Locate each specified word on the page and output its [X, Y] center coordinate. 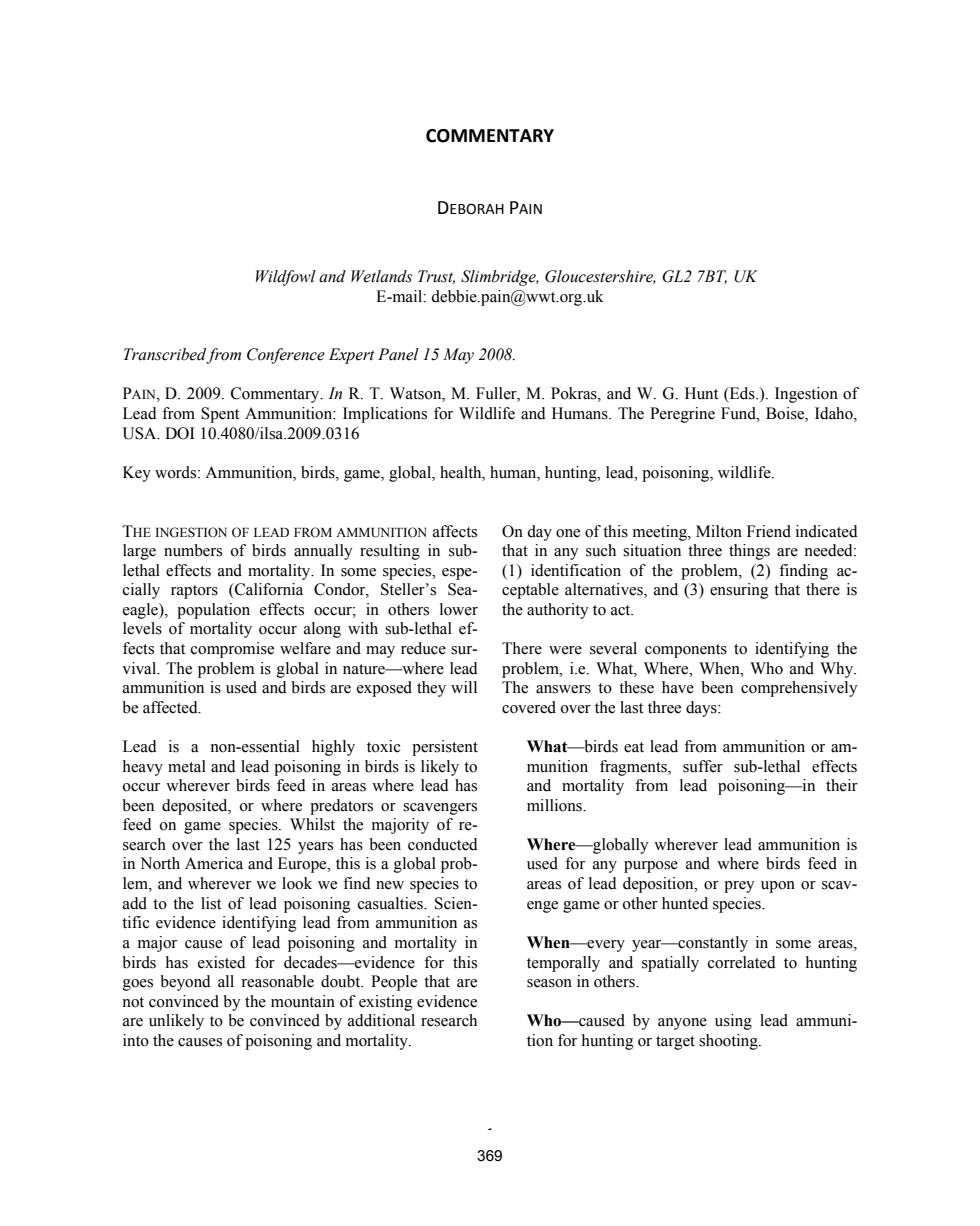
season [549, 983]
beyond [185, 983]
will [464, 687]
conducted [443, 844]
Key [137, 474]
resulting [390, 552]
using [733, 1022]
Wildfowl [286, 278]
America [214, 863]
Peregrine [682, 415]
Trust [436, 277]
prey [739, 887]
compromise [232, 650]
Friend [769, 531]
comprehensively [799, 689]
